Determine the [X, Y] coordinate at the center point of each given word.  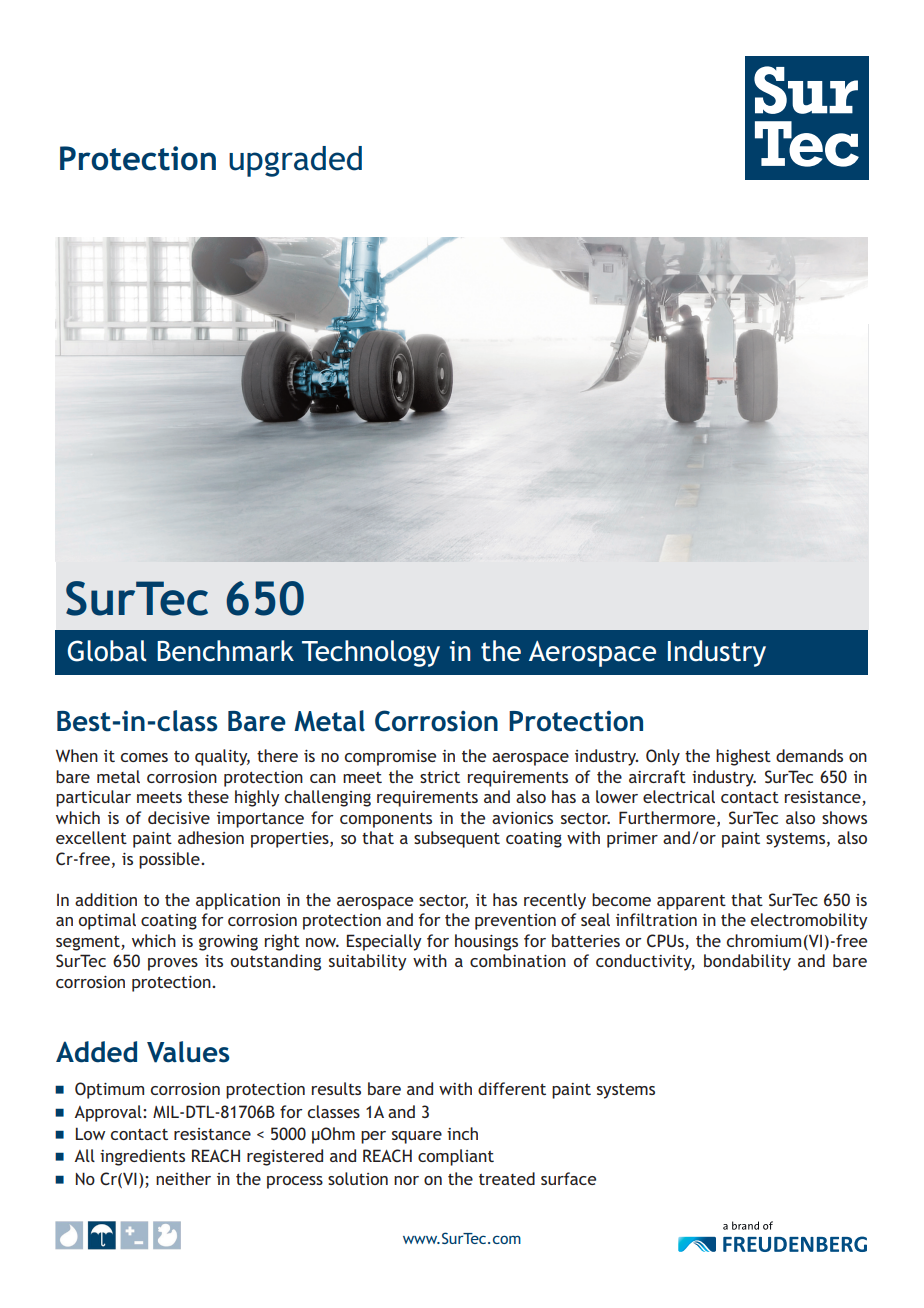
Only [663, 757]
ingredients [142, 1157]
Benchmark [225, 651]
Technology [371, 653]
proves [173, 964]
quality [222, 757]
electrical [679, 796]
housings [486, 942]
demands [809, 755]
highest [743, 757]
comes [144, 757]
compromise [390, 758]
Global [107, 651]
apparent [691, 902]
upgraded [295, 161]
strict [440, 777]
